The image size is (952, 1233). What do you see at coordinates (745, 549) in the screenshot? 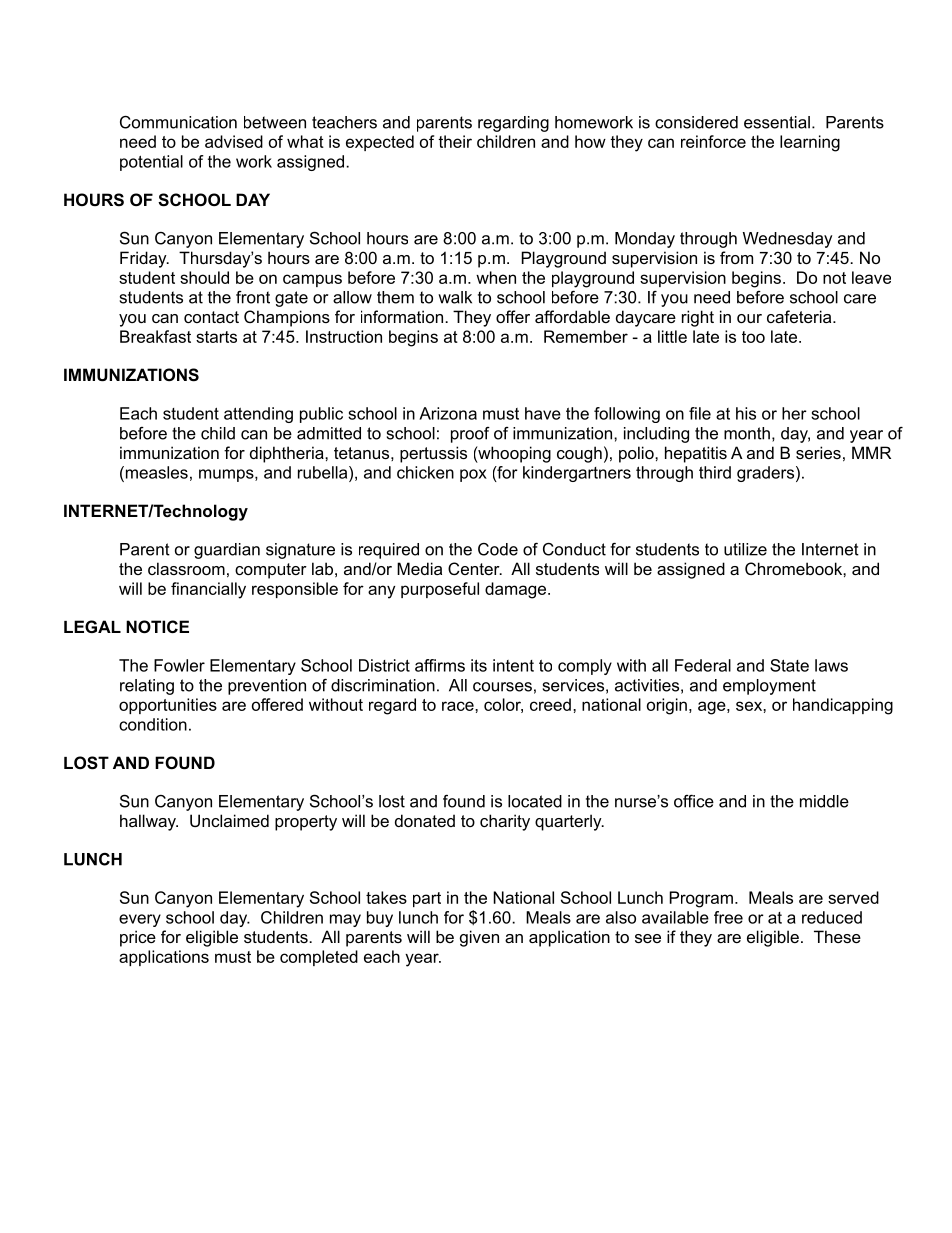
I see `utilize` at bounding box center [745, 549].
